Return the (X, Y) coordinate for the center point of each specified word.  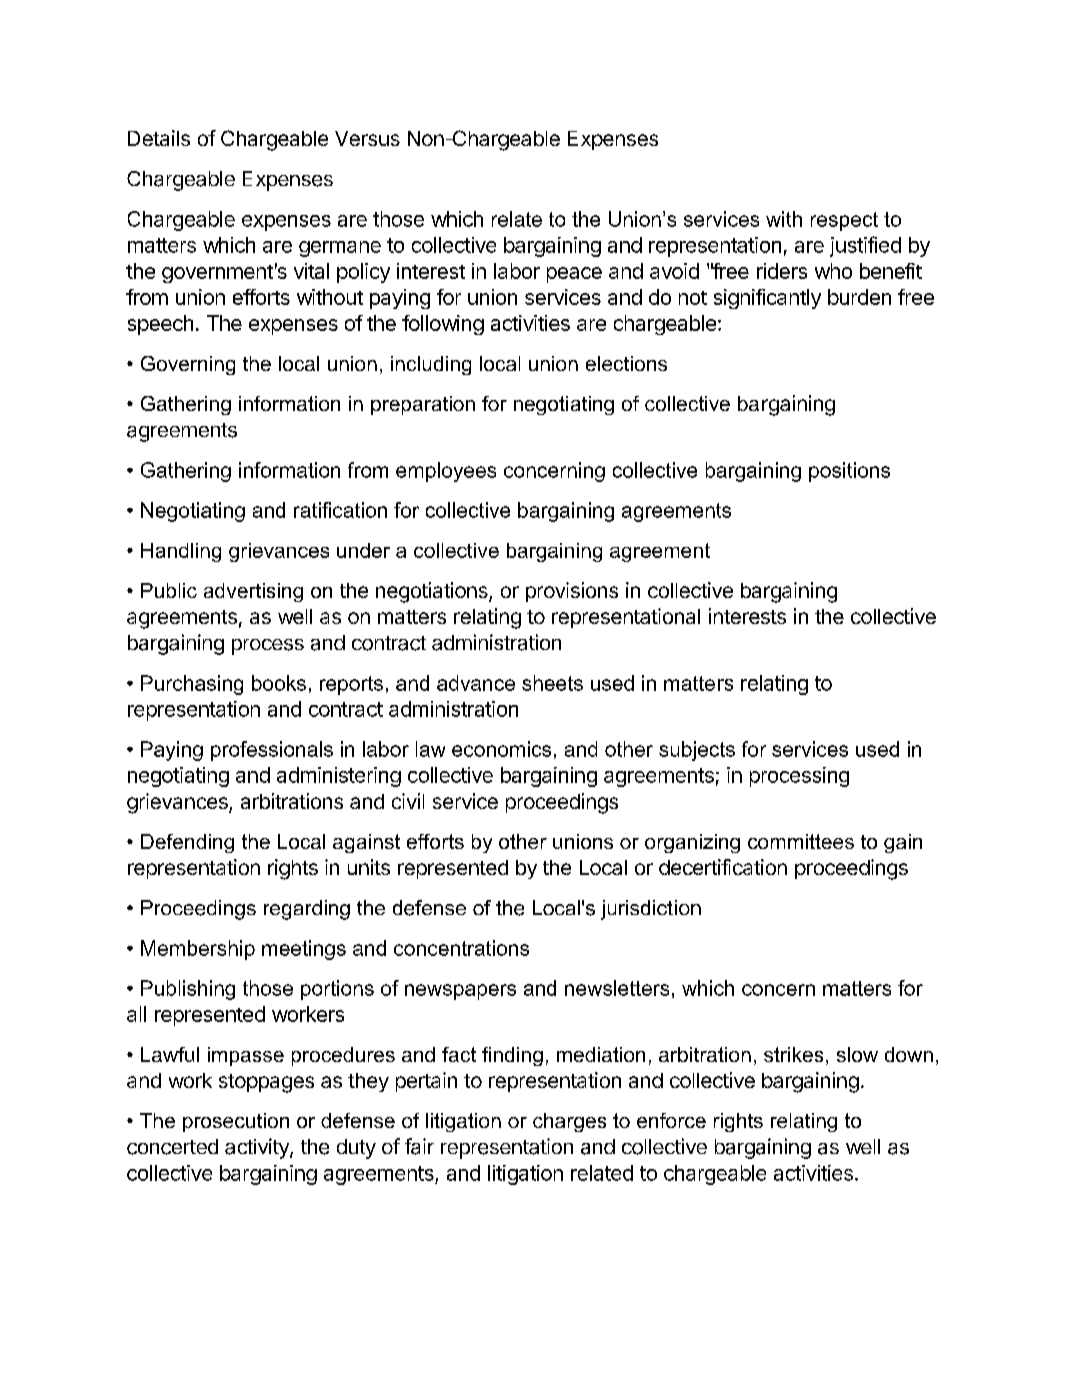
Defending (187, 843)
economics (501, 749)
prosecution (236, 1122)
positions (849, 472)
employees (446, 472)
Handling (181, 552)
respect (844, 221)
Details (159, 138)
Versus (367, 138)
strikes (793, 1054)
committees (801, 841)
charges (569, 1122)
